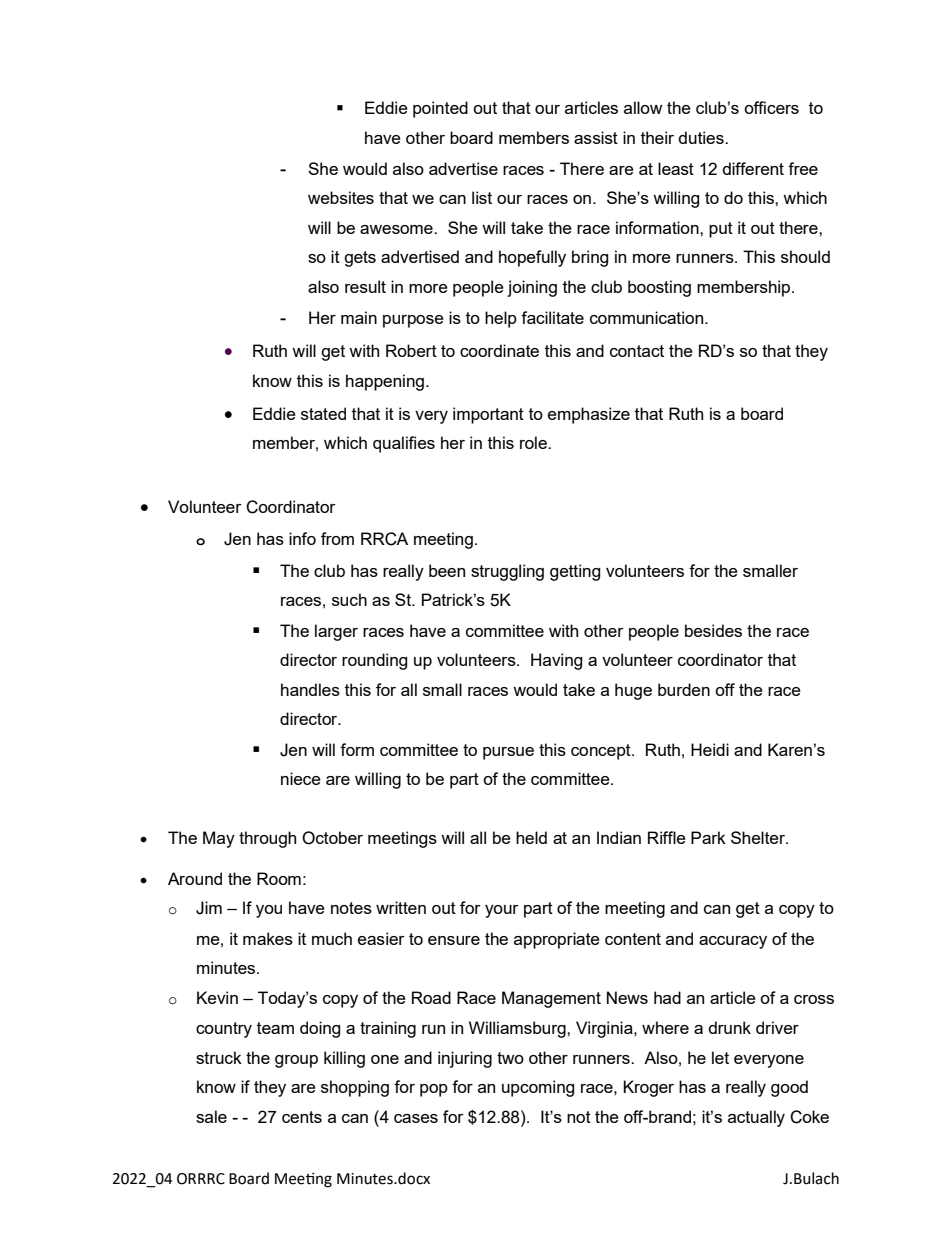 The height and width of the screenshot is (1233, 952). Describe the element at coordinates (702, 137) in the screenshot. I see `duties` at that location.
